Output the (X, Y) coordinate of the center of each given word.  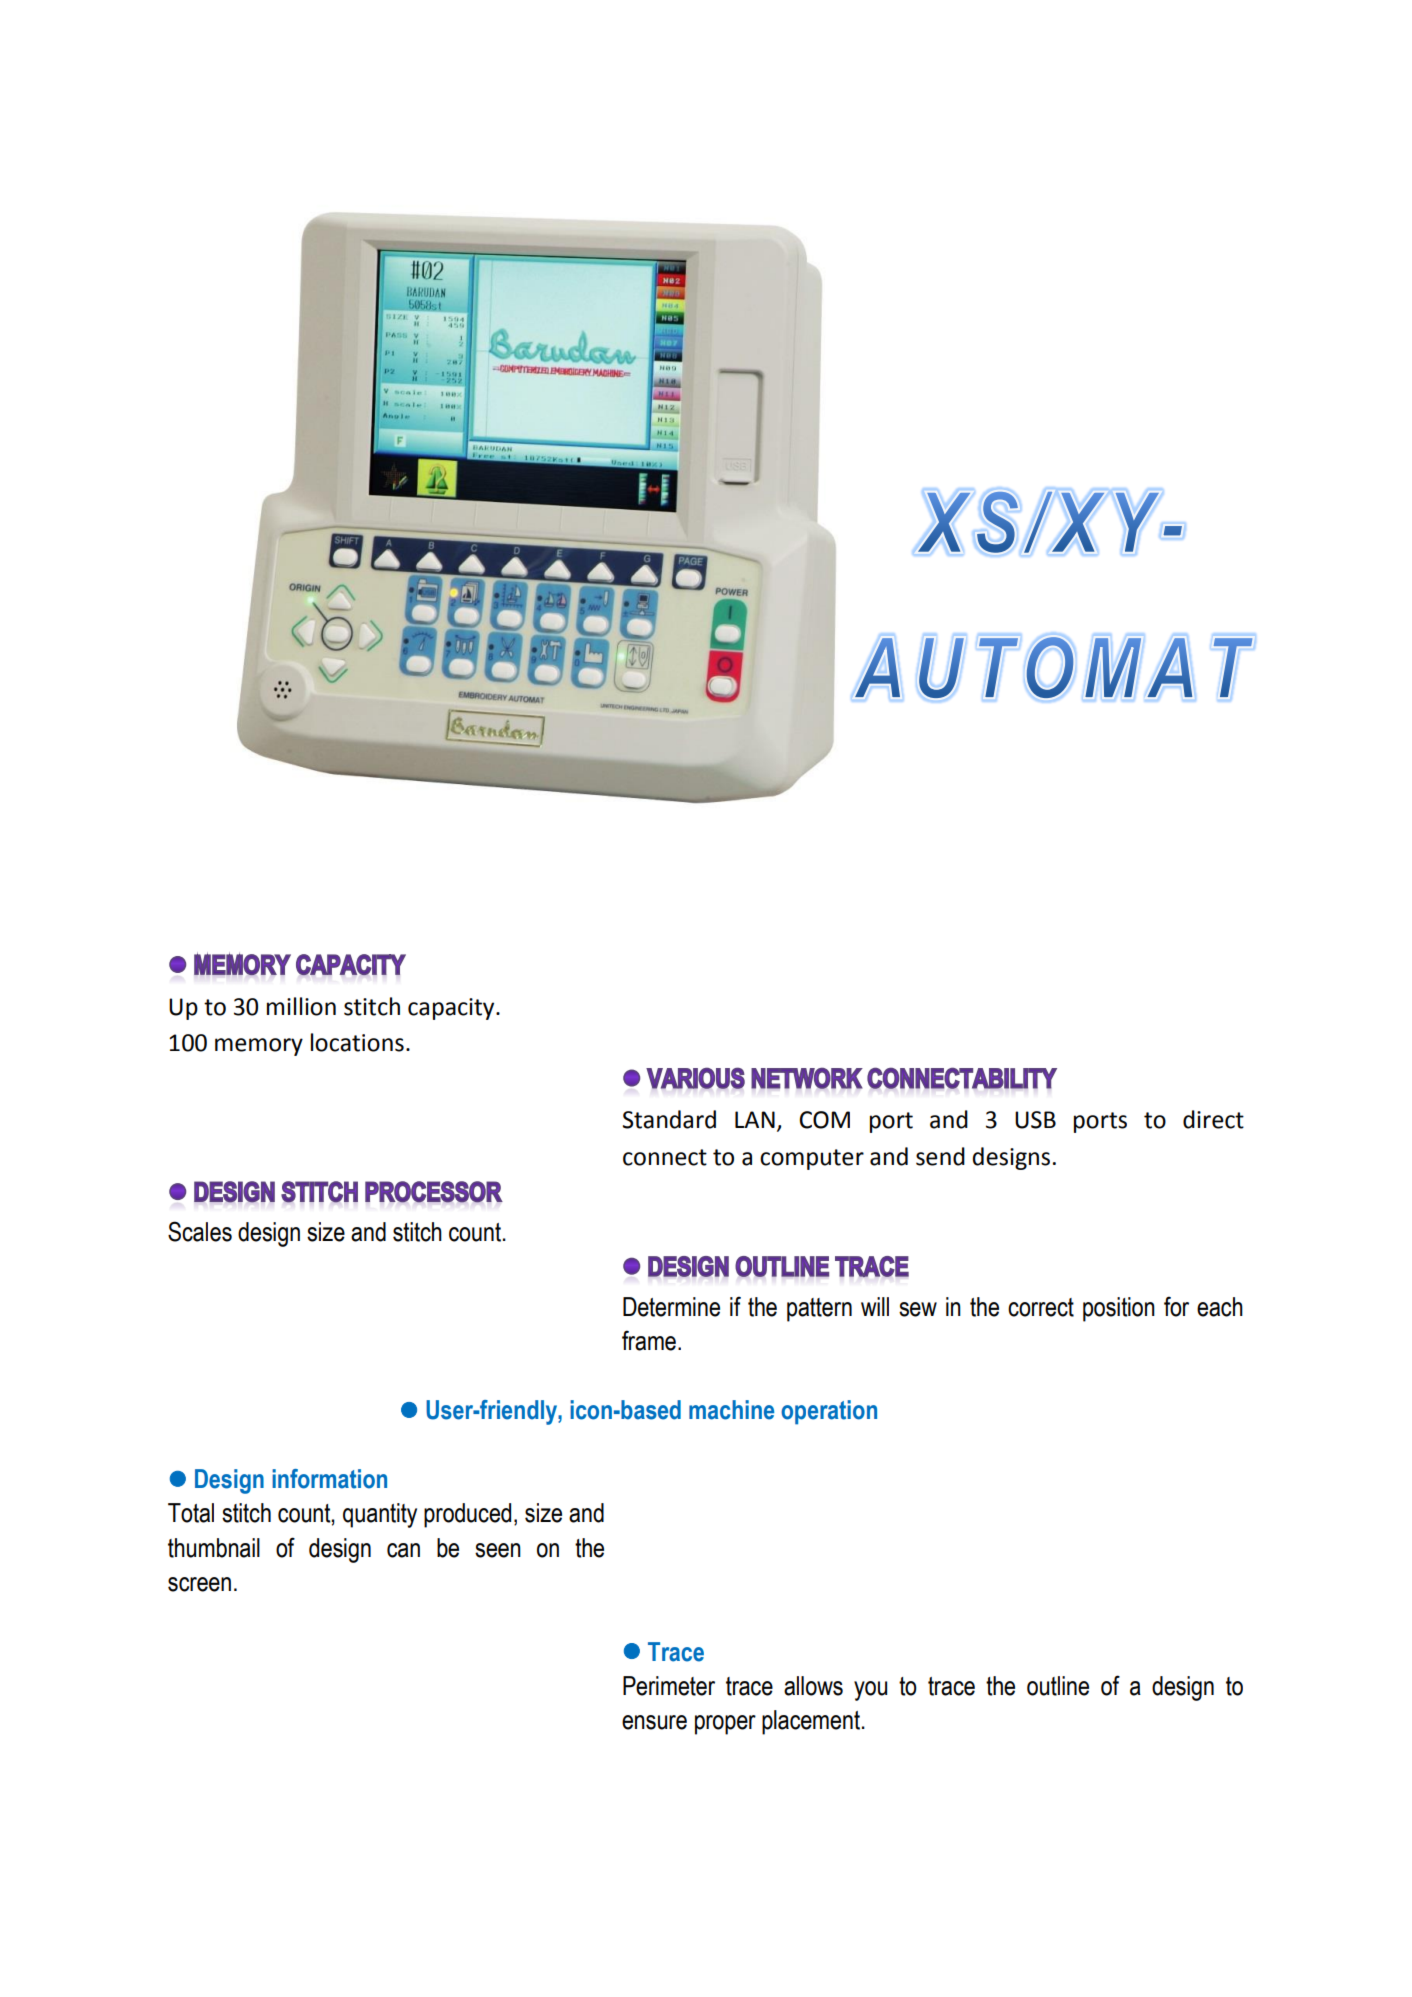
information (329, 1479)
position (1119, 1309)
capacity (452, 1009)
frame (649, 1340)
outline (1058, 1686)
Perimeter (669, 1686)
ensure (654, 1722)
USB (1035, 1120)
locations (357, 1042)
